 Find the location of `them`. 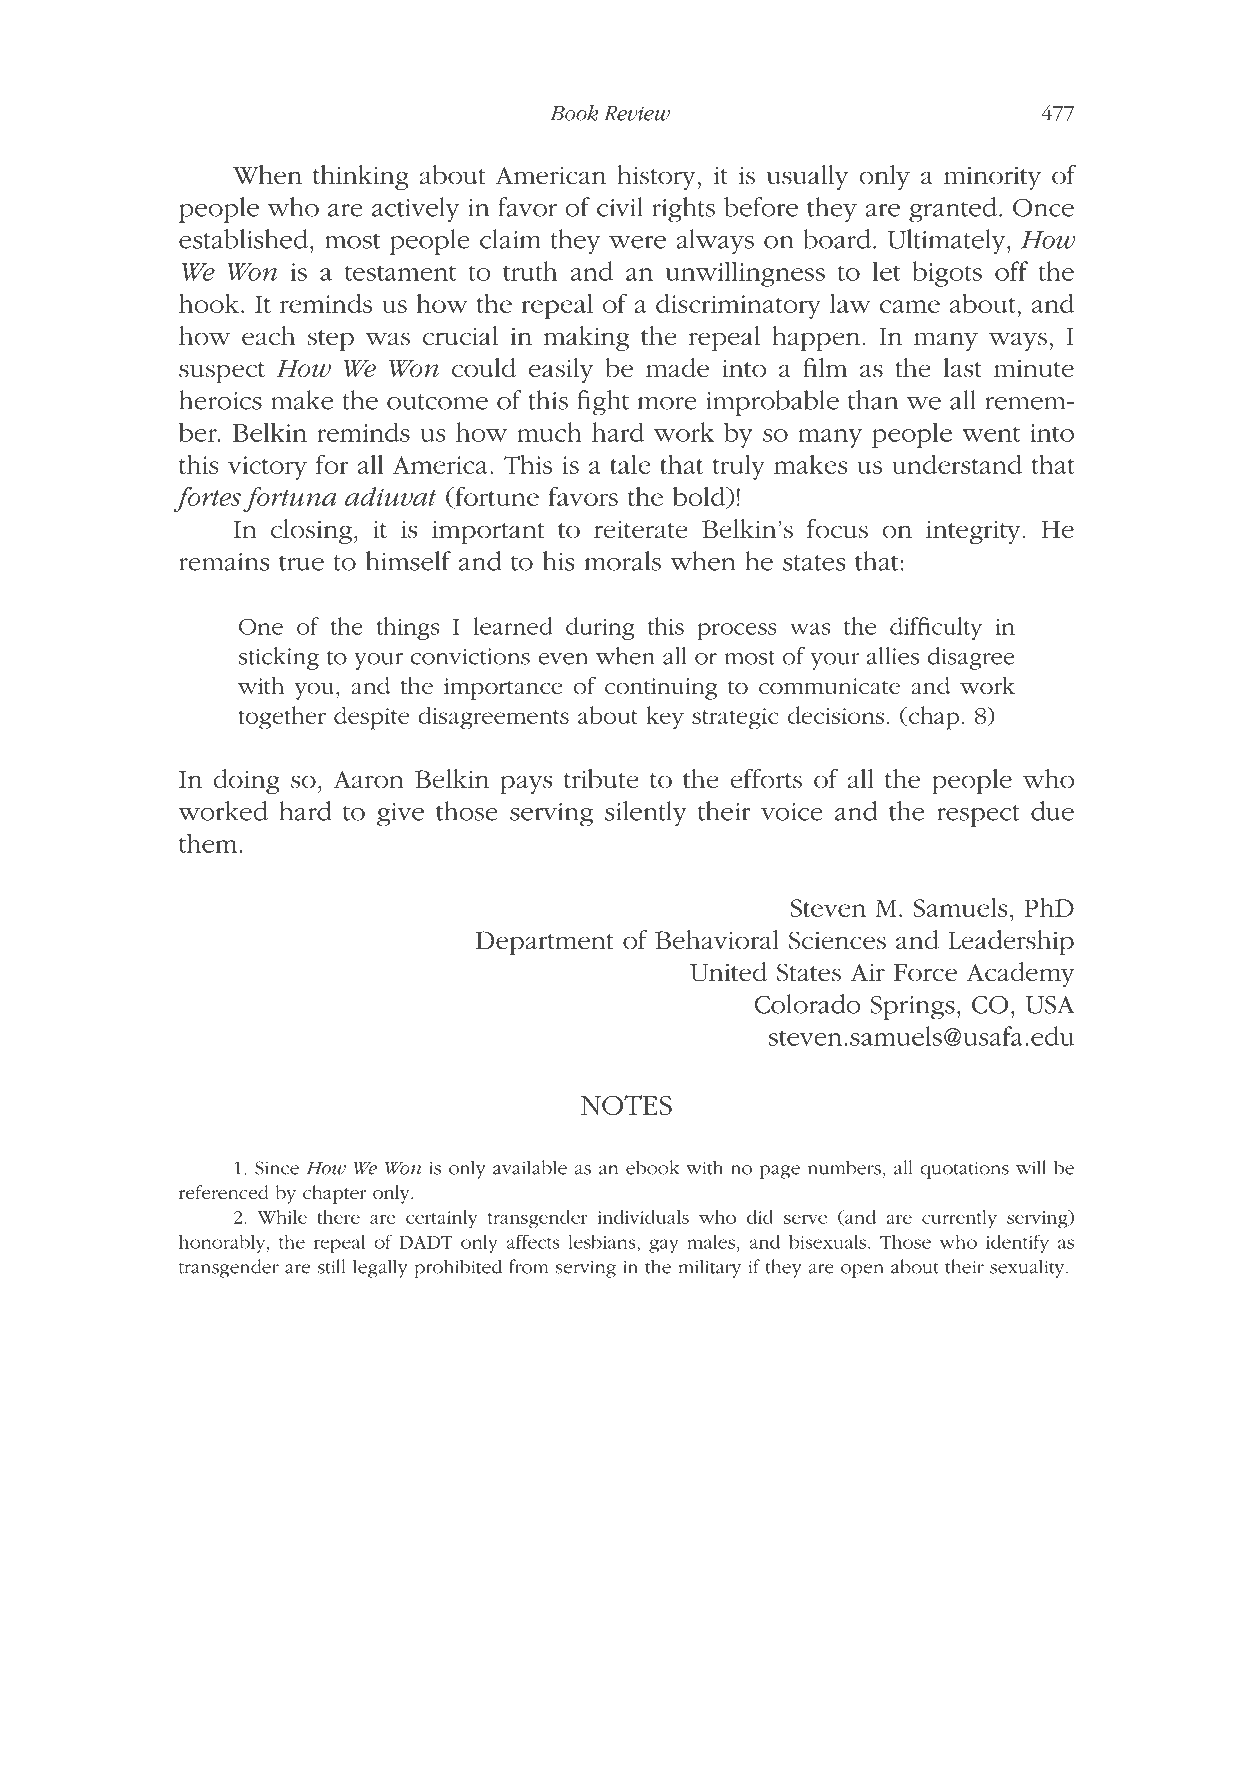

them is located at coordinates (209, 843).
